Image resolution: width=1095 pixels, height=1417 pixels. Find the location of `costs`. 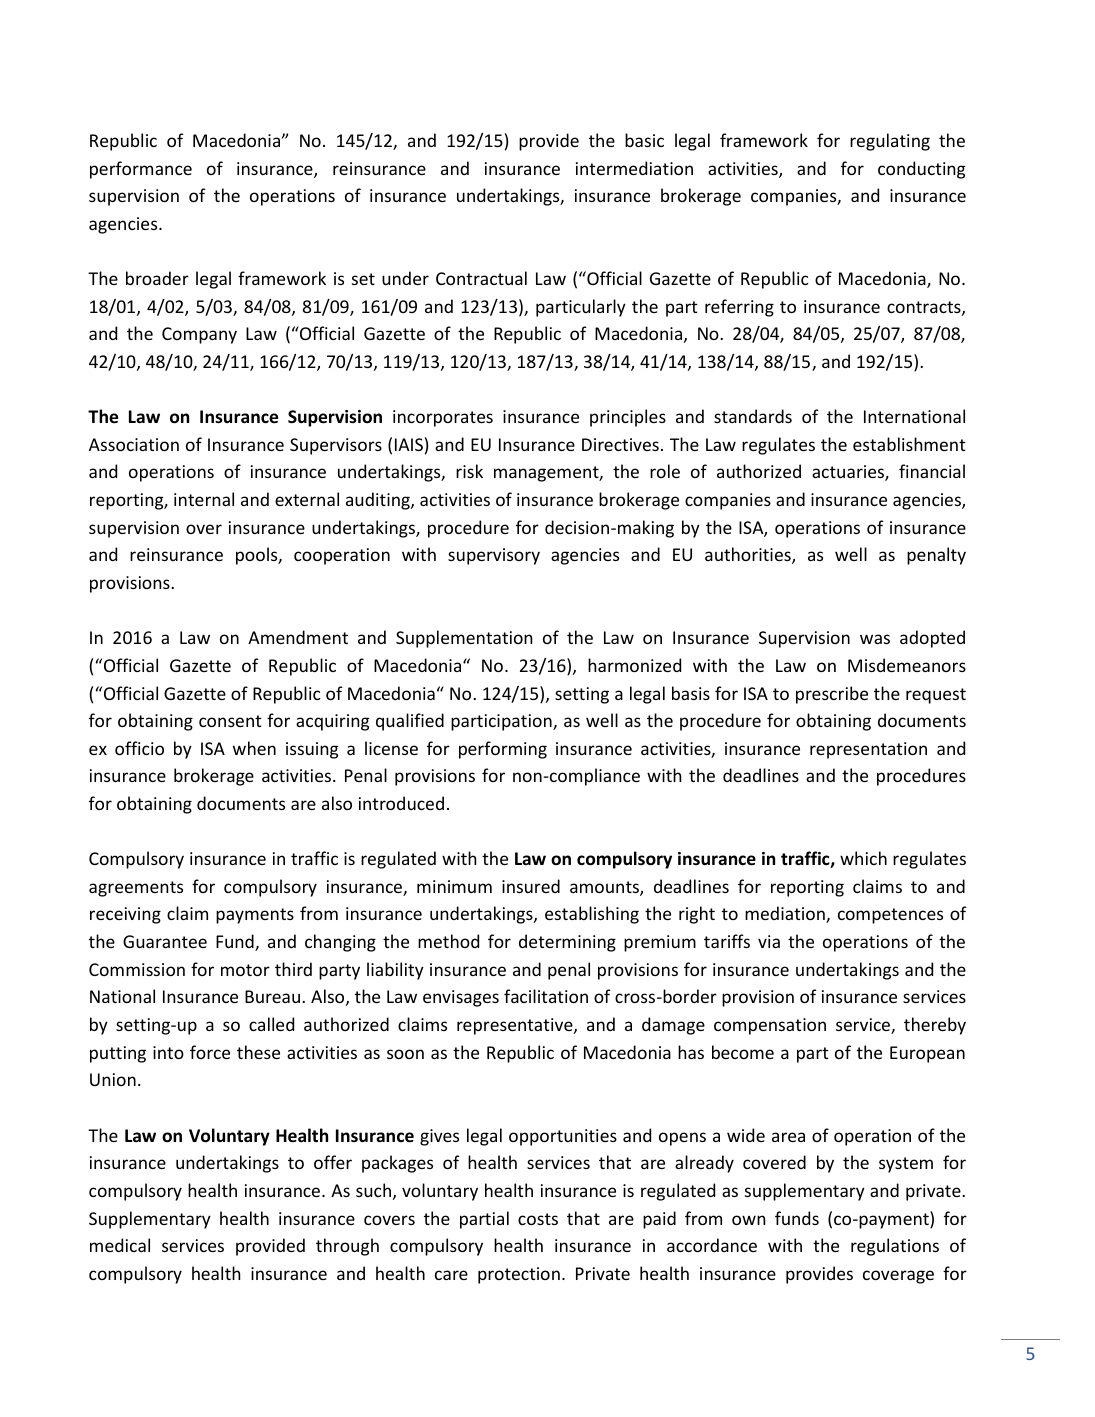

costs is located at coordinates (538, 1219).
